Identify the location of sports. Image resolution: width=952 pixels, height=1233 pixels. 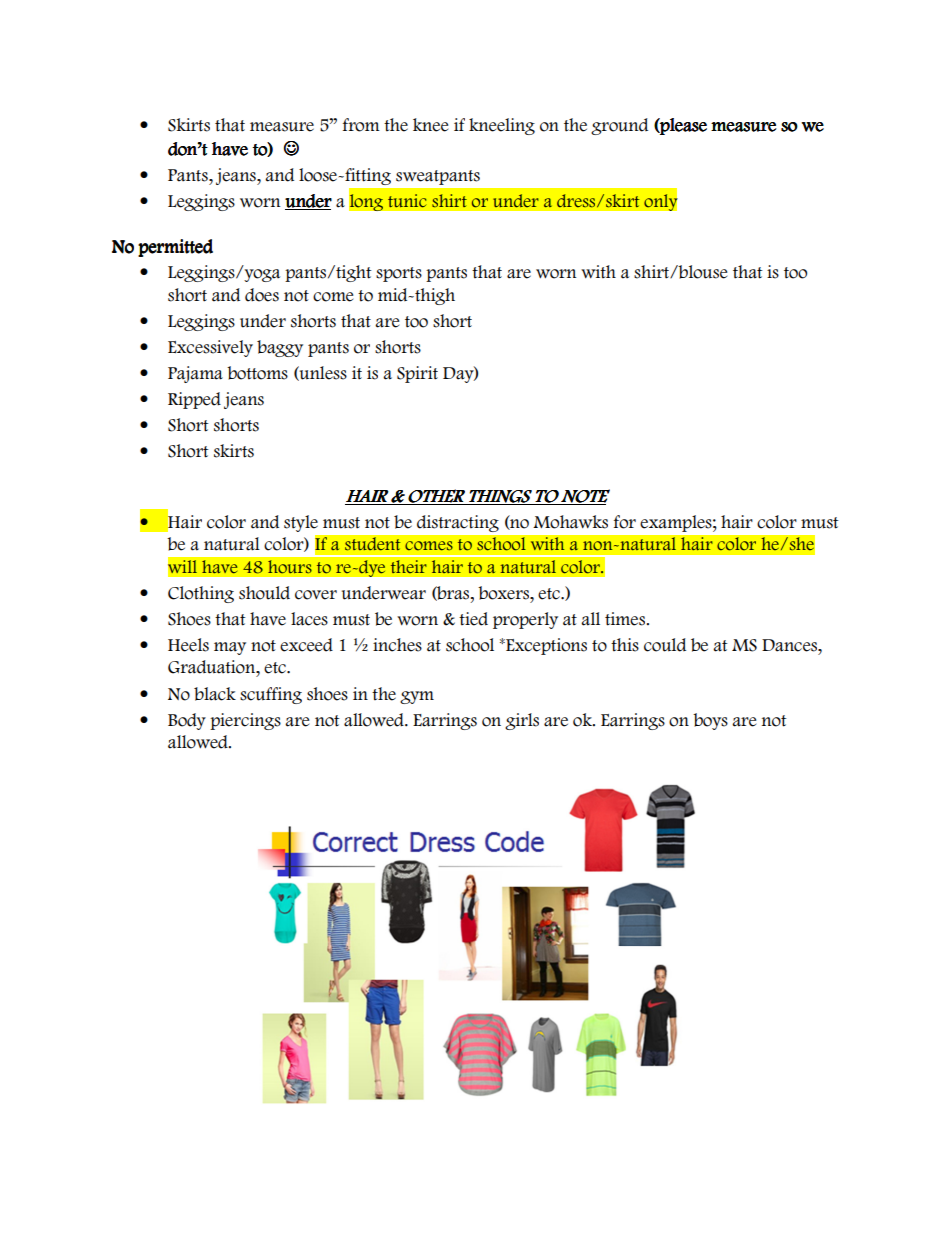
(399, 274).
